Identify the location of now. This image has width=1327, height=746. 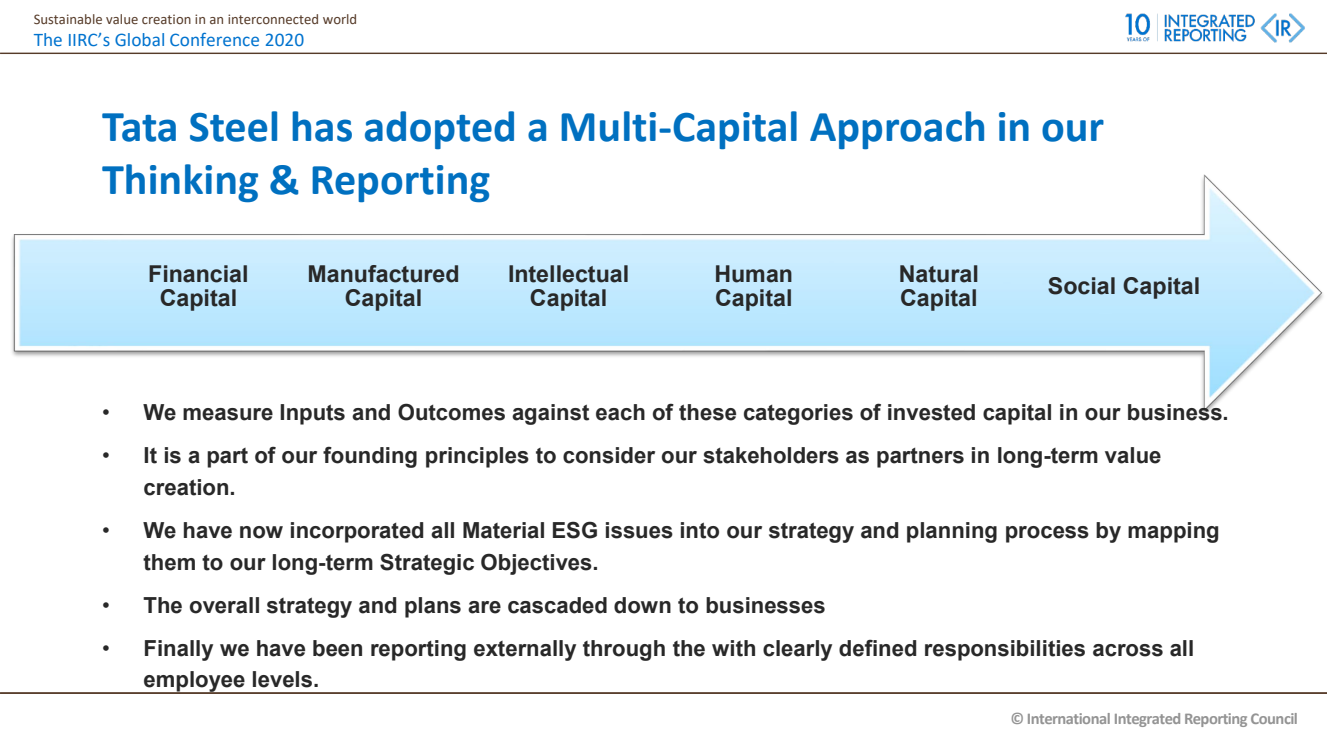
(261, 532).
